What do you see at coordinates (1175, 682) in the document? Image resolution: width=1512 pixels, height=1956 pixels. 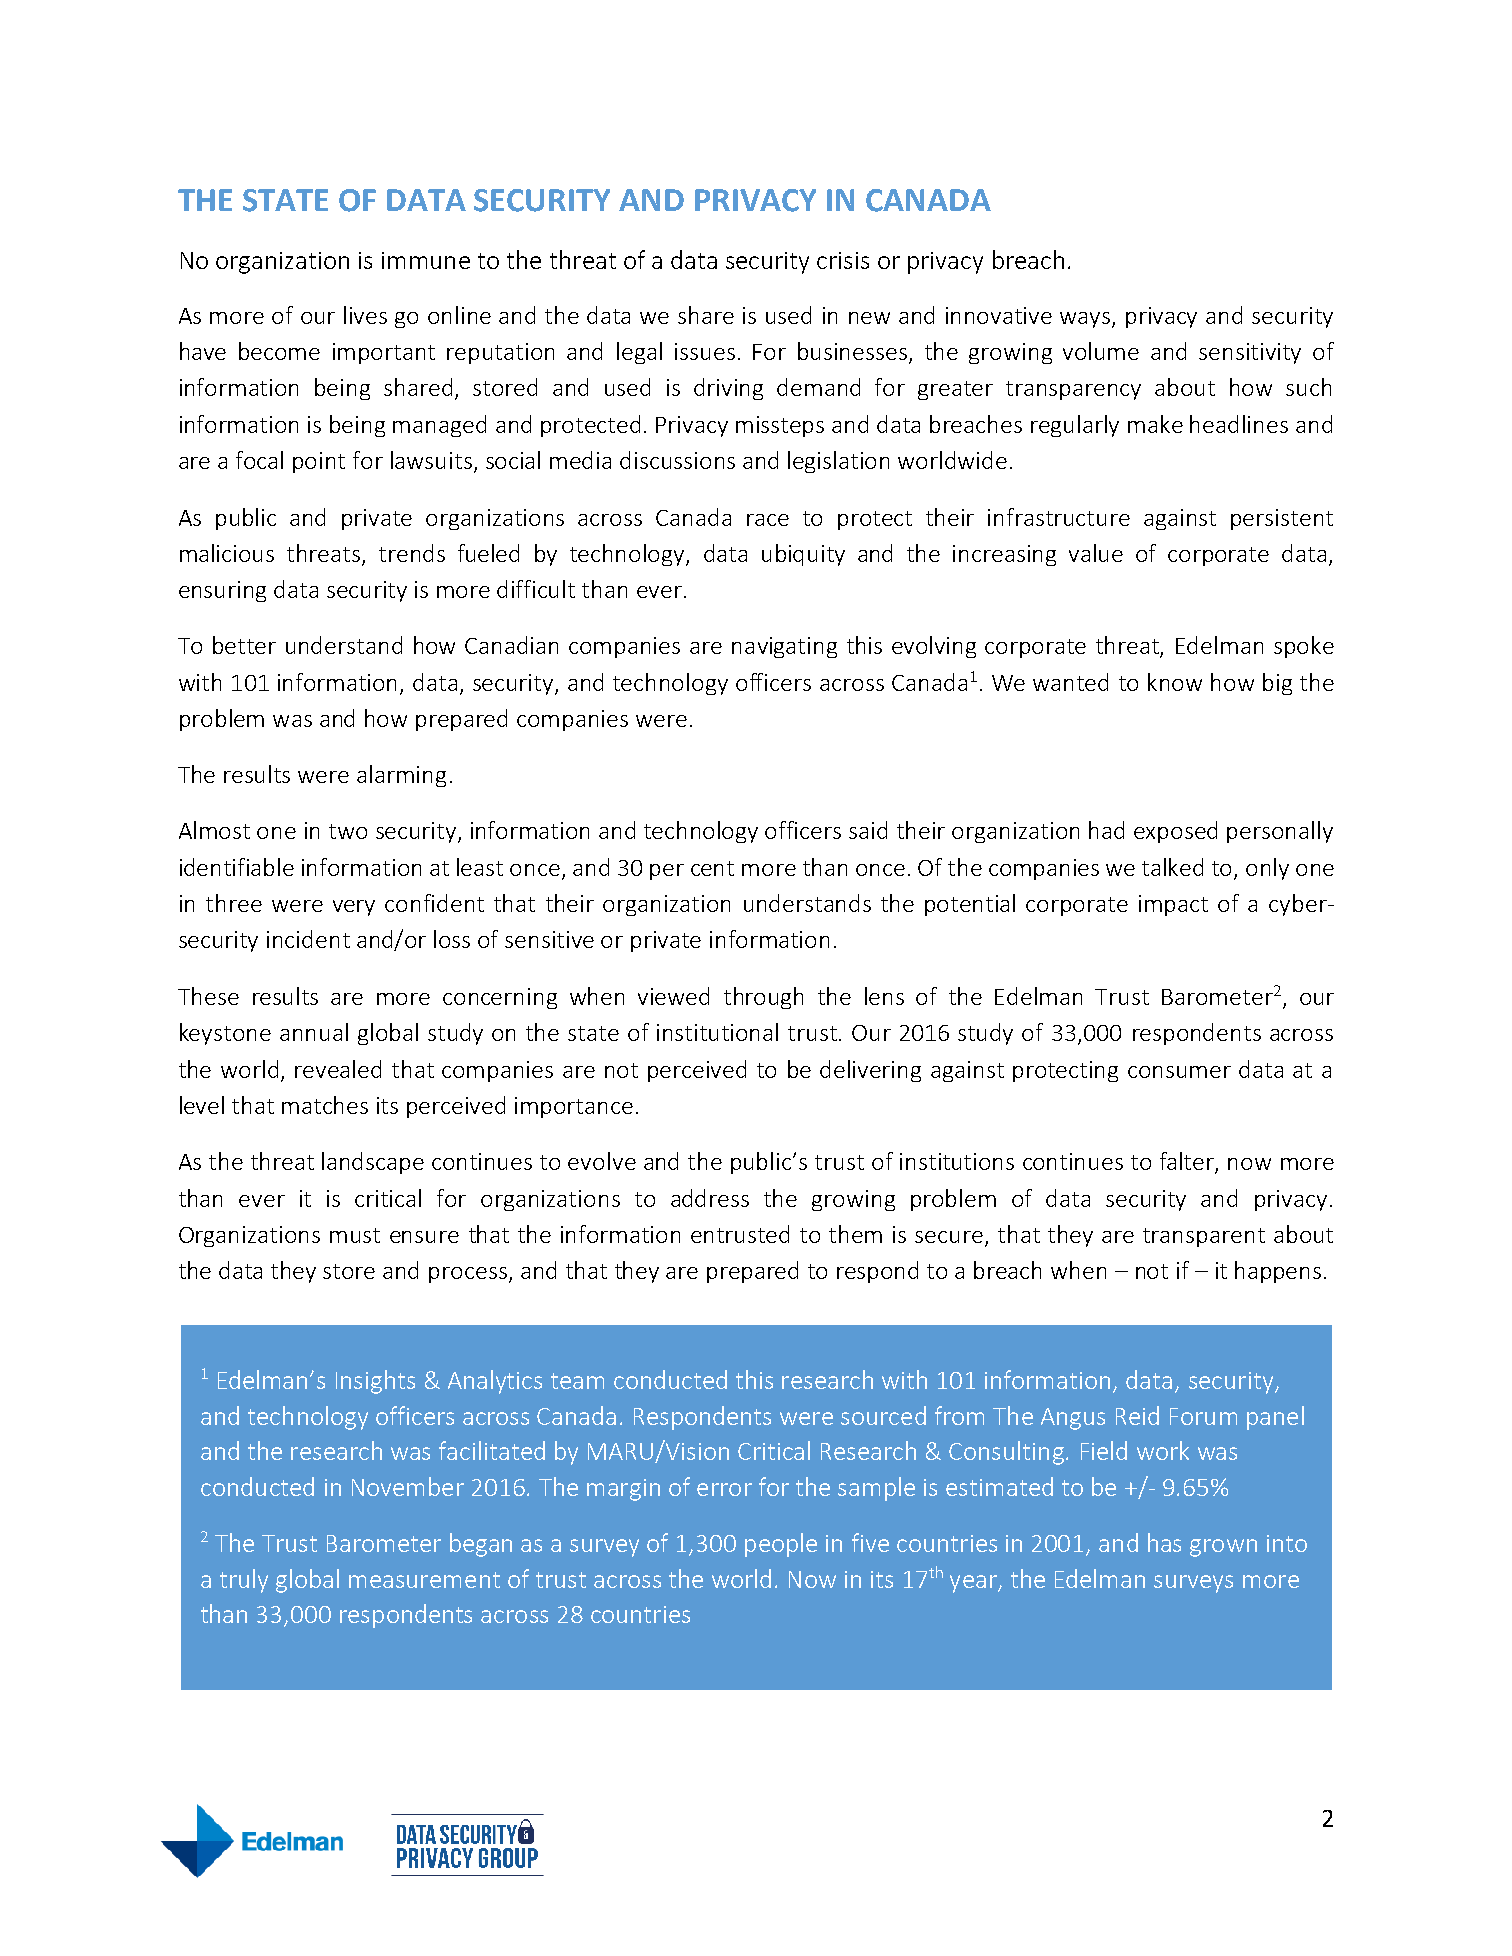 I see `know` at bounding box center [1175, 682].
